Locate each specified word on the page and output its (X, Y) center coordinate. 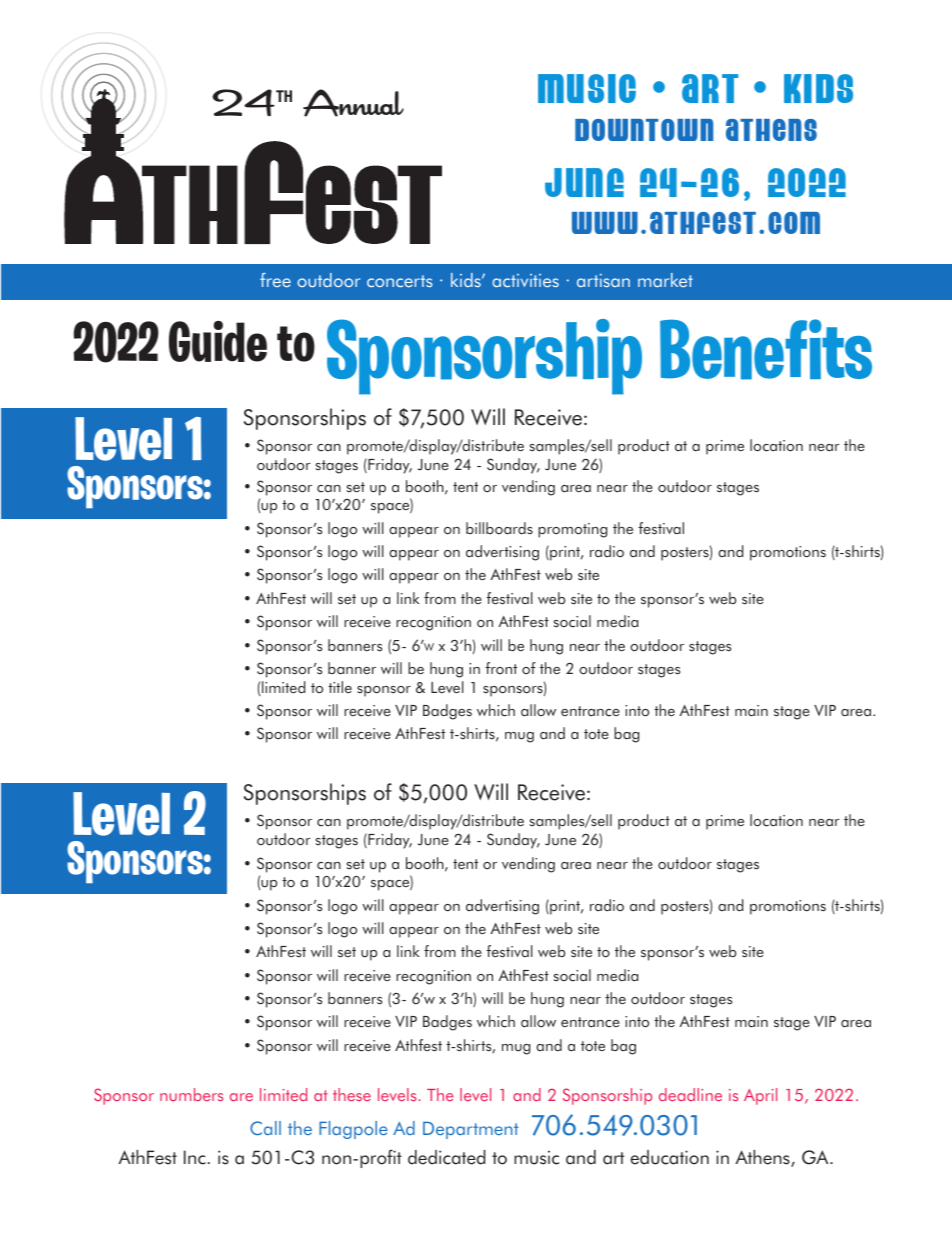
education (669, 1157)
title (340, 687)
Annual (353, 103)
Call (265, 1128)
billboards (499, 528)
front (501, 668)
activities (525, 280)
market (665, 280)
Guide (218, 341)
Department (471, 1130)
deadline (690, 1094)
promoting (572, 530)
